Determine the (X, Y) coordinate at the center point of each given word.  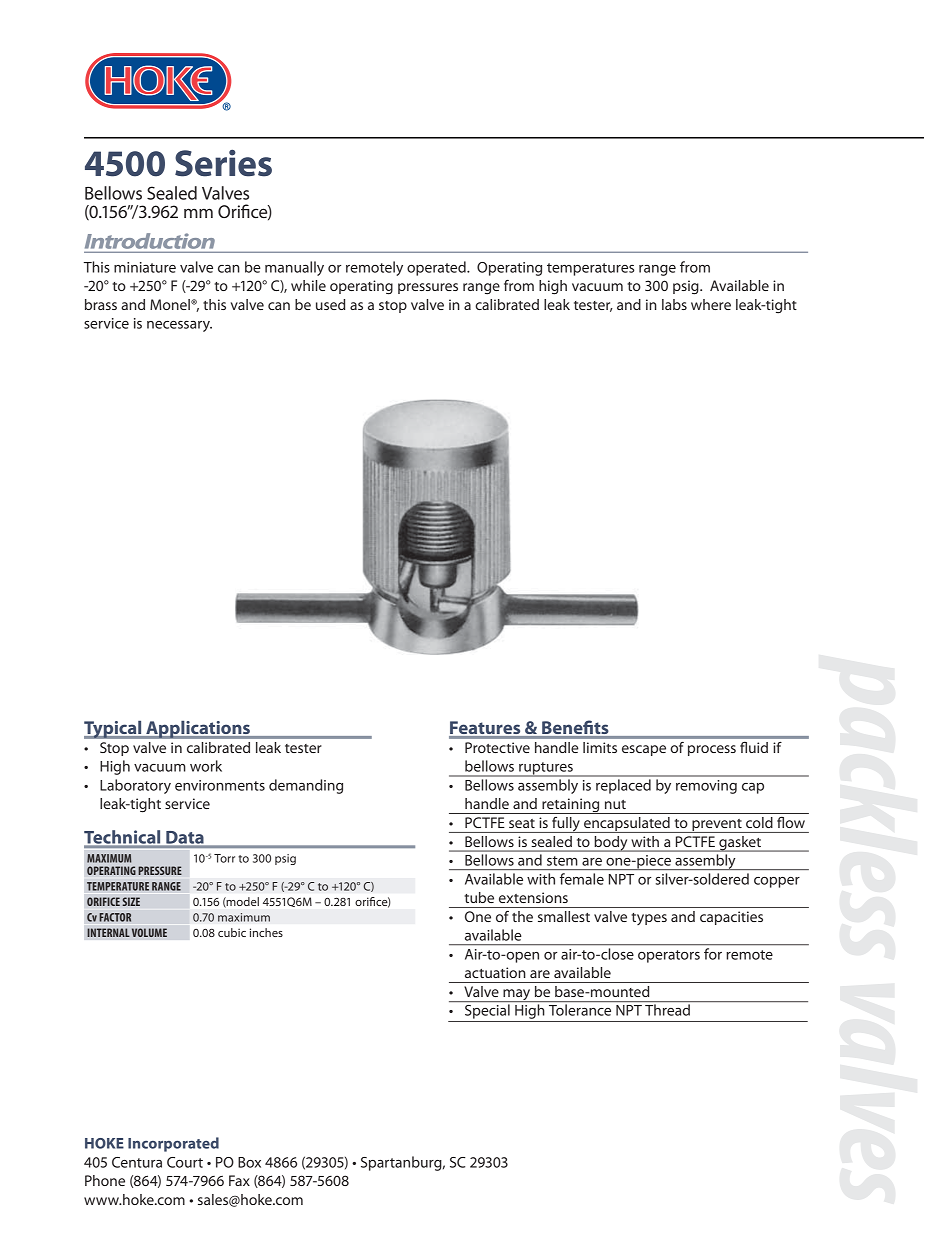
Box (249, 1162)
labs (674, 304)
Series (223, 163)
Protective (497, 747)
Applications (198, 729)
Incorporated (173, 1144)
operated (437, 268)
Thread (667, 1010)
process (712, 750)
